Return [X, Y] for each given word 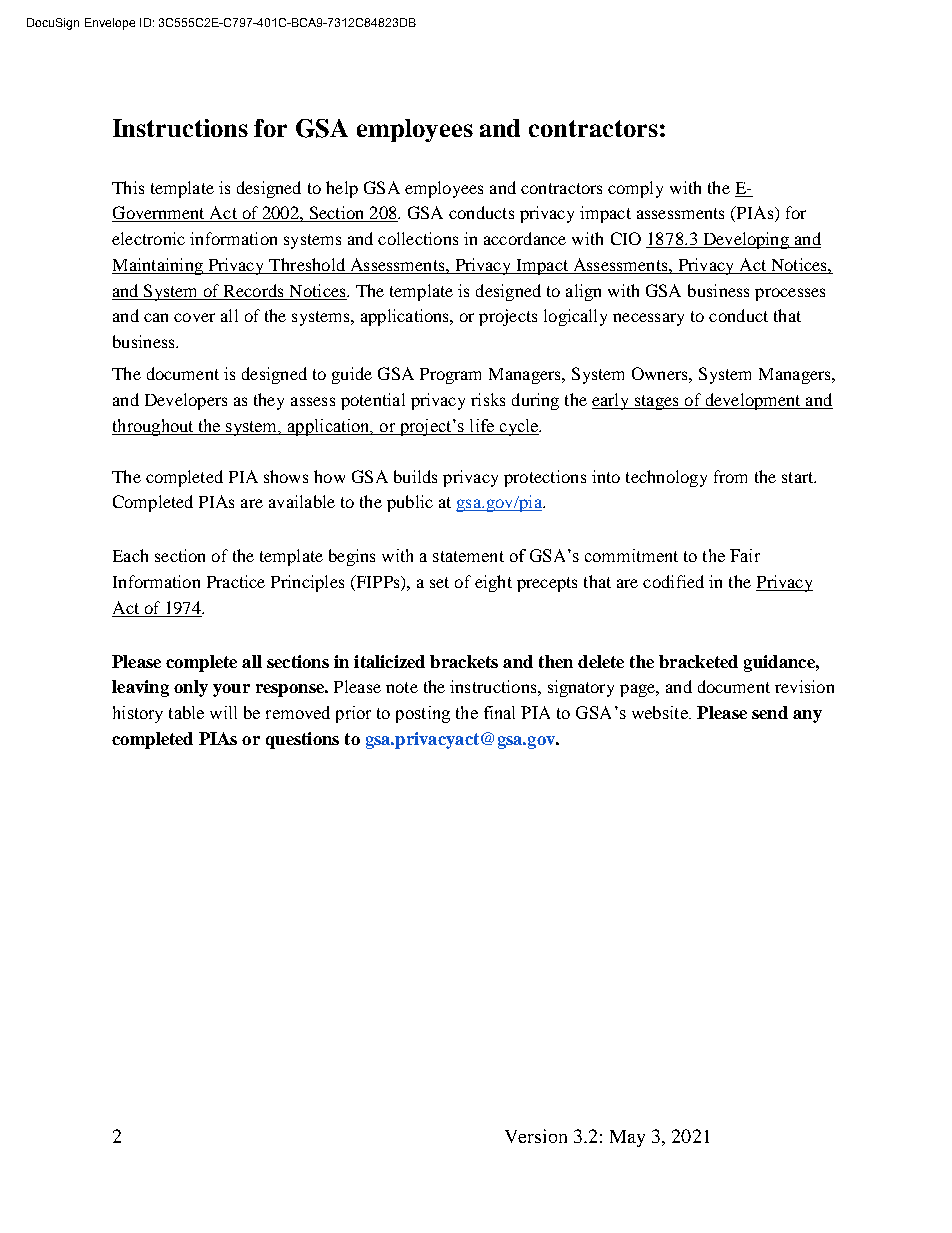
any [807, 716]
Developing [746, 240]
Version [536, 1136]
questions [302, 740]
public [410, 503]
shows [286, 476]
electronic [148, 238]
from [730, 476]
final [499, 712]
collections [418, 238]
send [770, 712]
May [627, 1138]
